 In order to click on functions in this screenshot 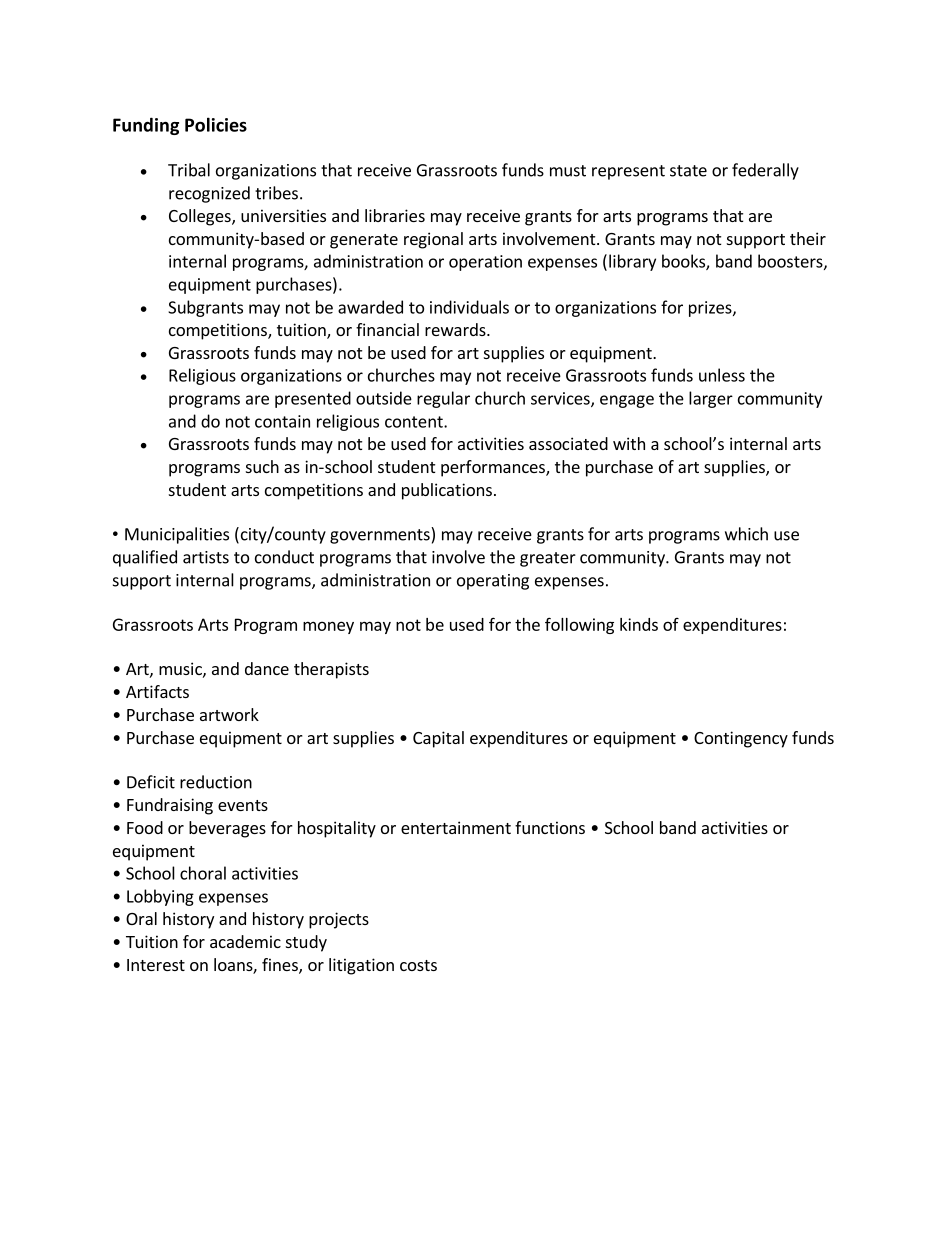, I will do `click(550, 827)`.
